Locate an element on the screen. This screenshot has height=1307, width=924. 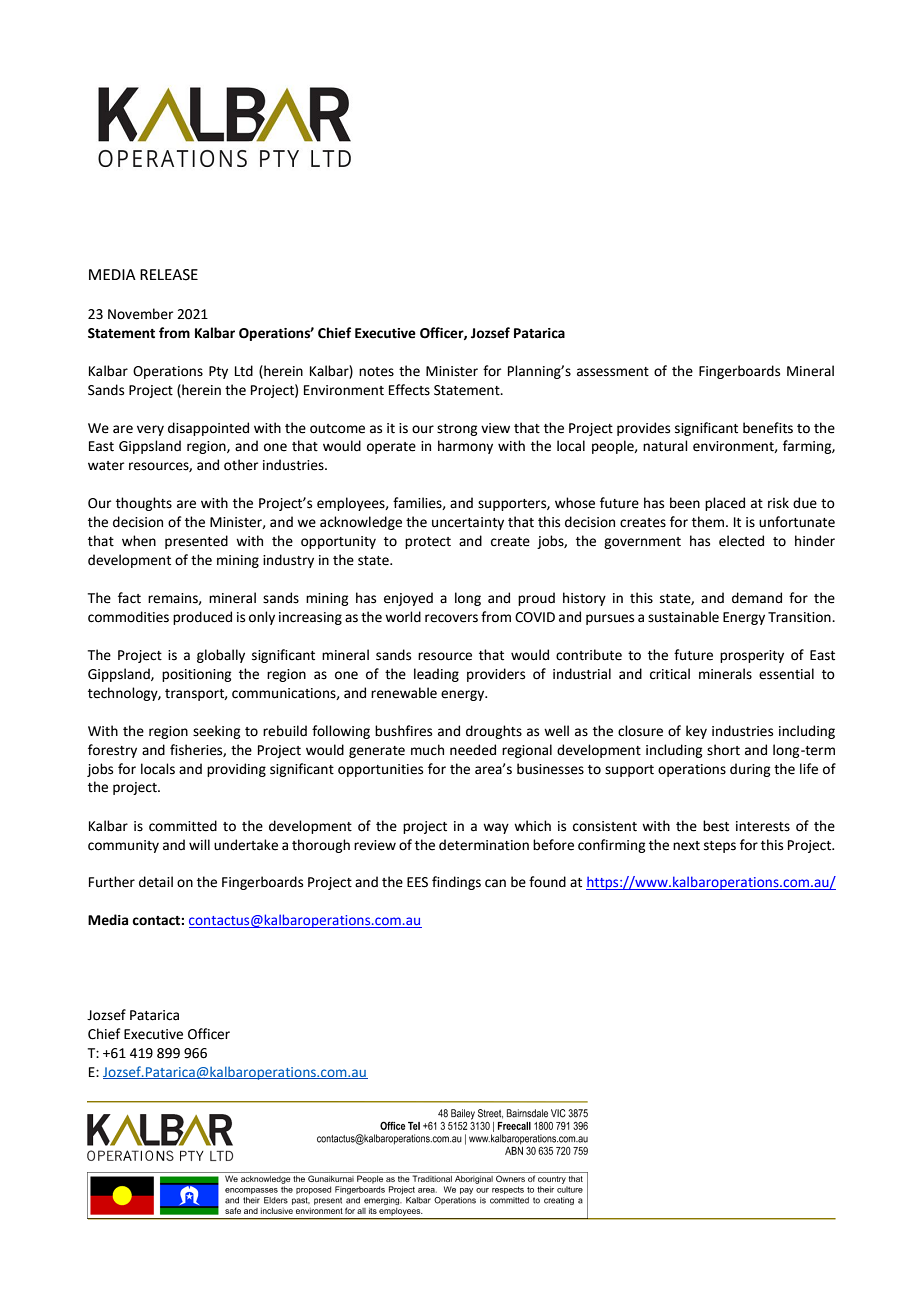
notes is located at coordinates (376, 372).
